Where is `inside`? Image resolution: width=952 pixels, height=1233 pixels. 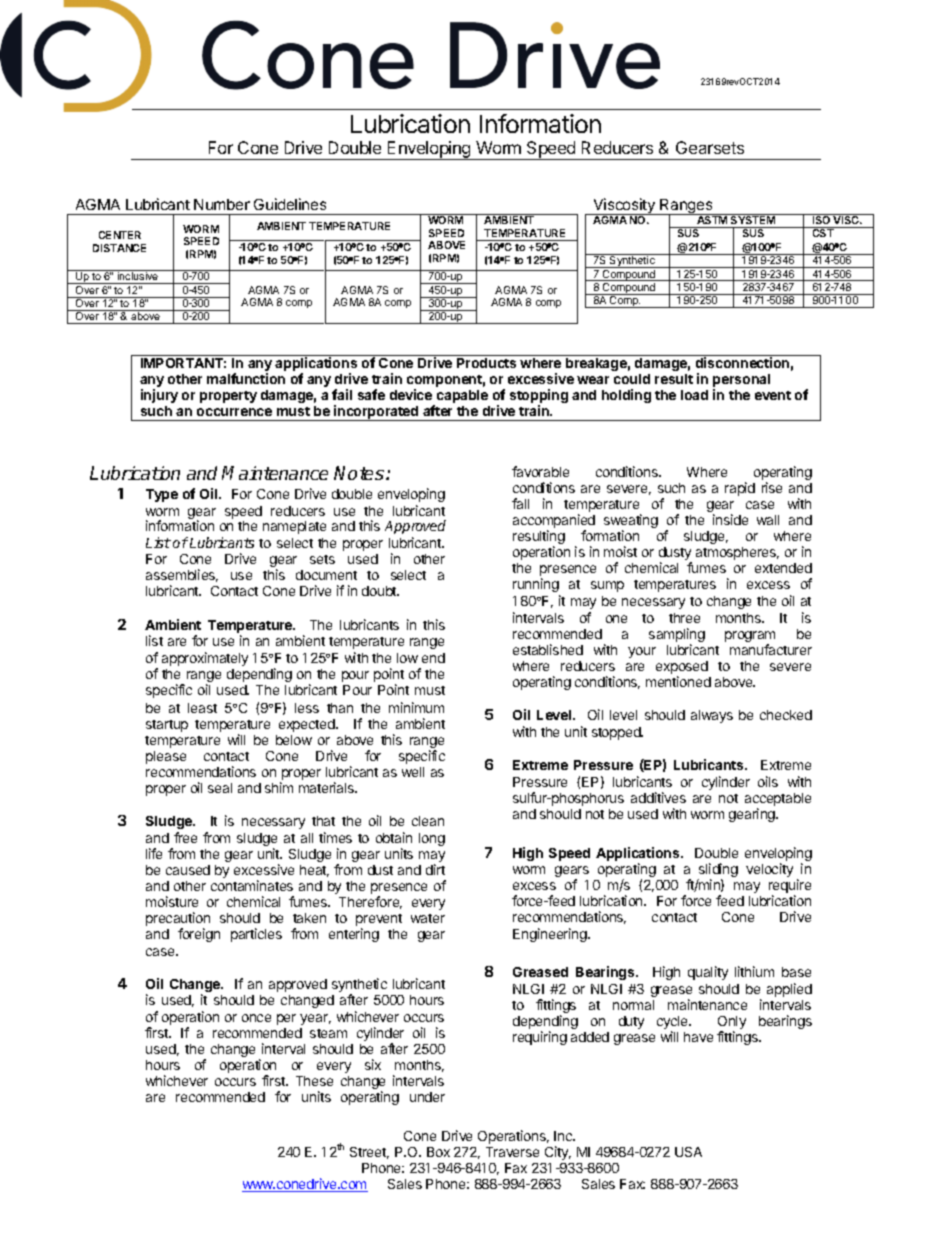 inside is located at coordinates (730, 519).
